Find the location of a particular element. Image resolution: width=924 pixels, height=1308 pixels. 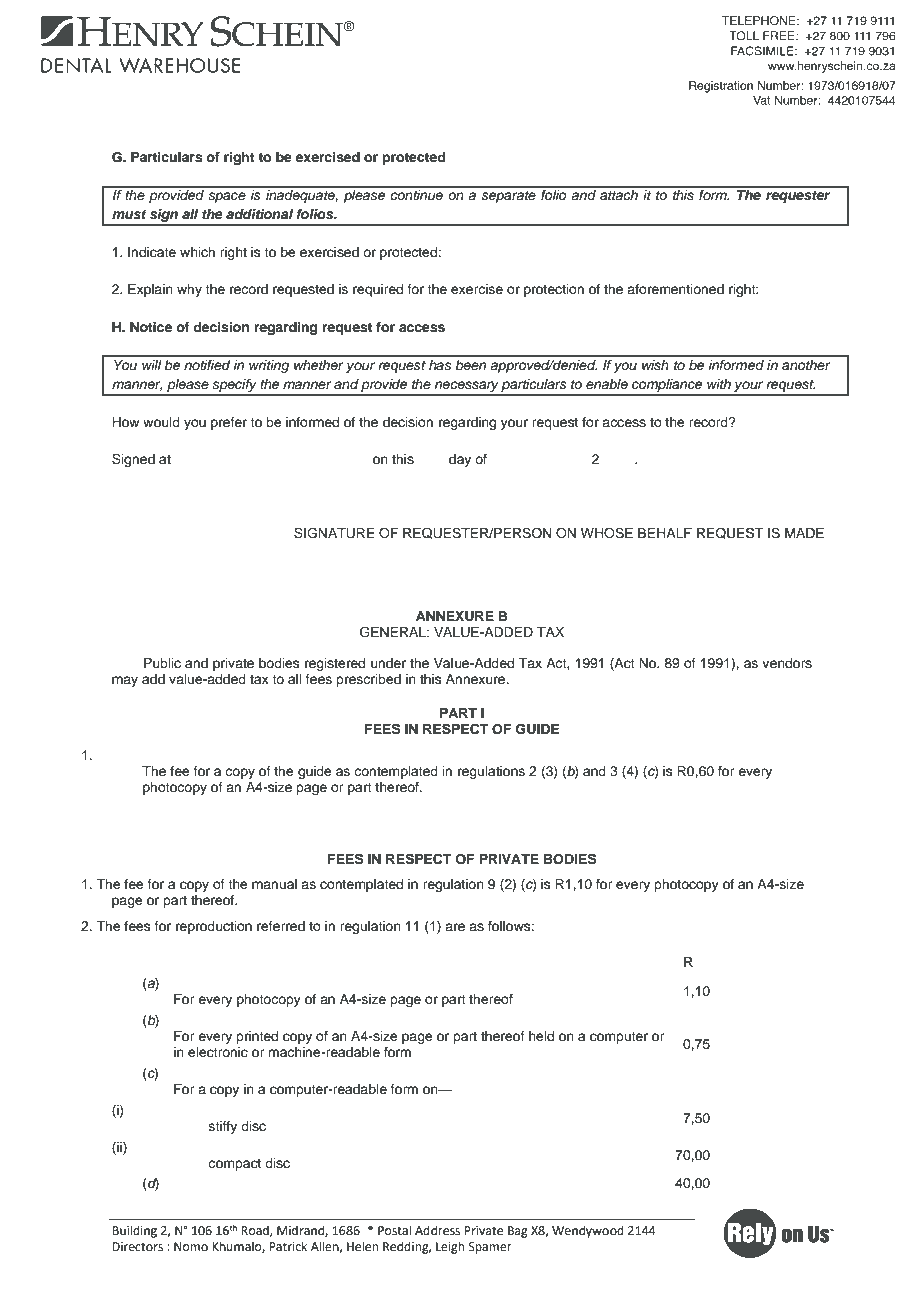

aforementioned is located at coordinates (675, 289).
